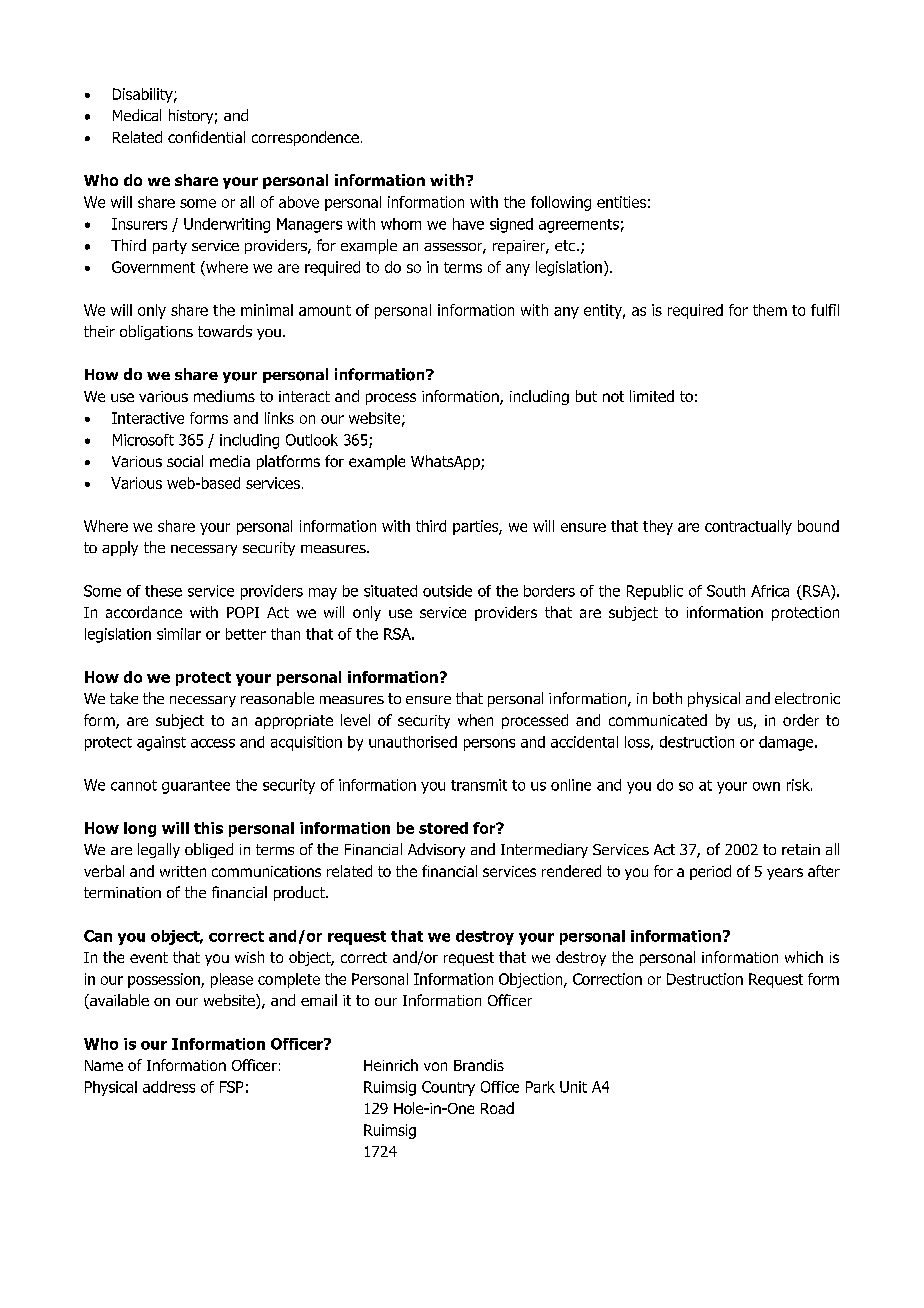  What do you see at coordinates (448, 1088) in the screenshot?
I see `Country` at bounding box center [448, 1088].
